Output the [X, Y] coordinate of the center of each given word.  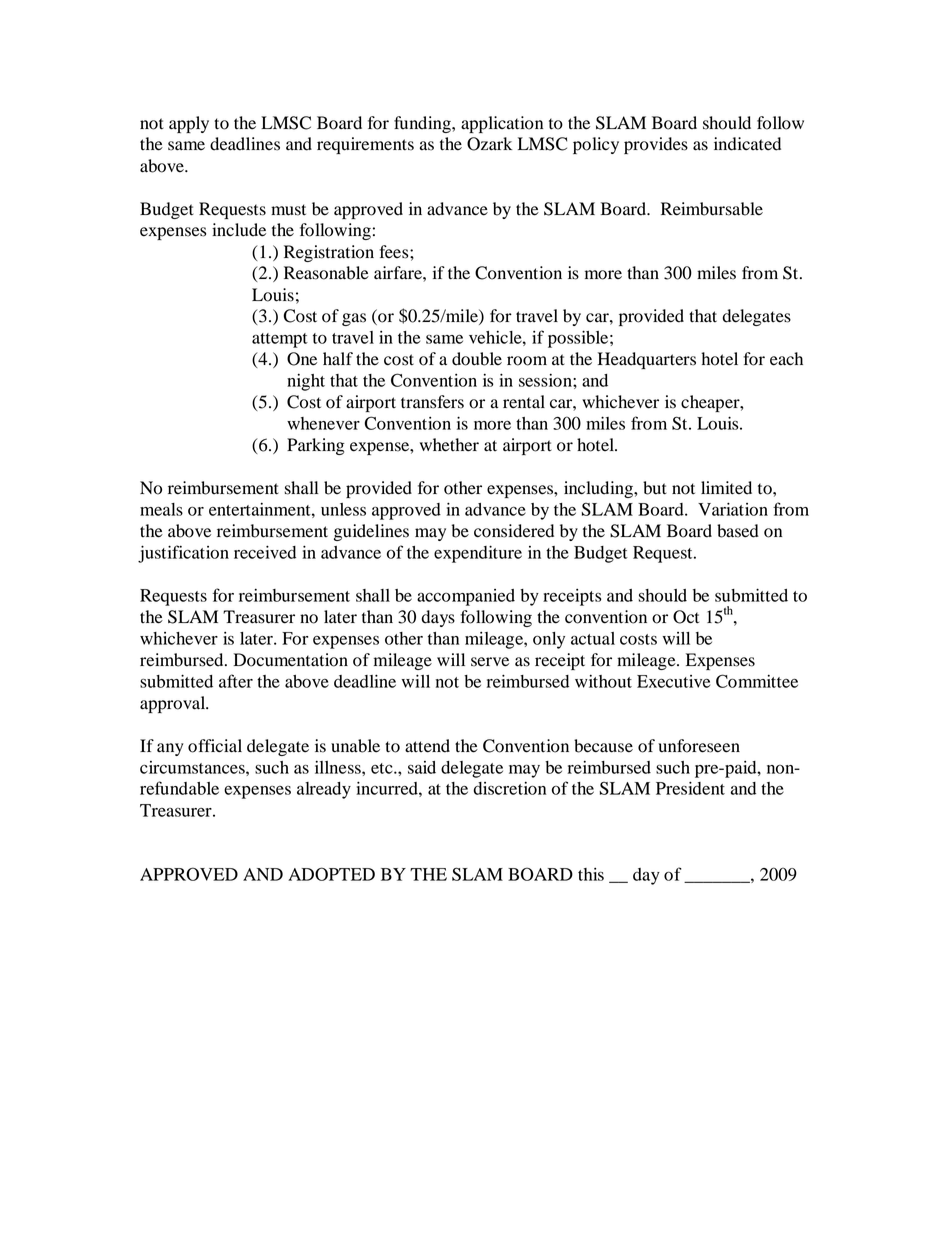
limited [726, 488]
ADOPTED [331, 874]
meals [161, 509]
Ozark [489, 144]
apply [189, 124]
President [690, 788]
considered [514, 531]
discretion [509, 788]
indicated [747, 144]
